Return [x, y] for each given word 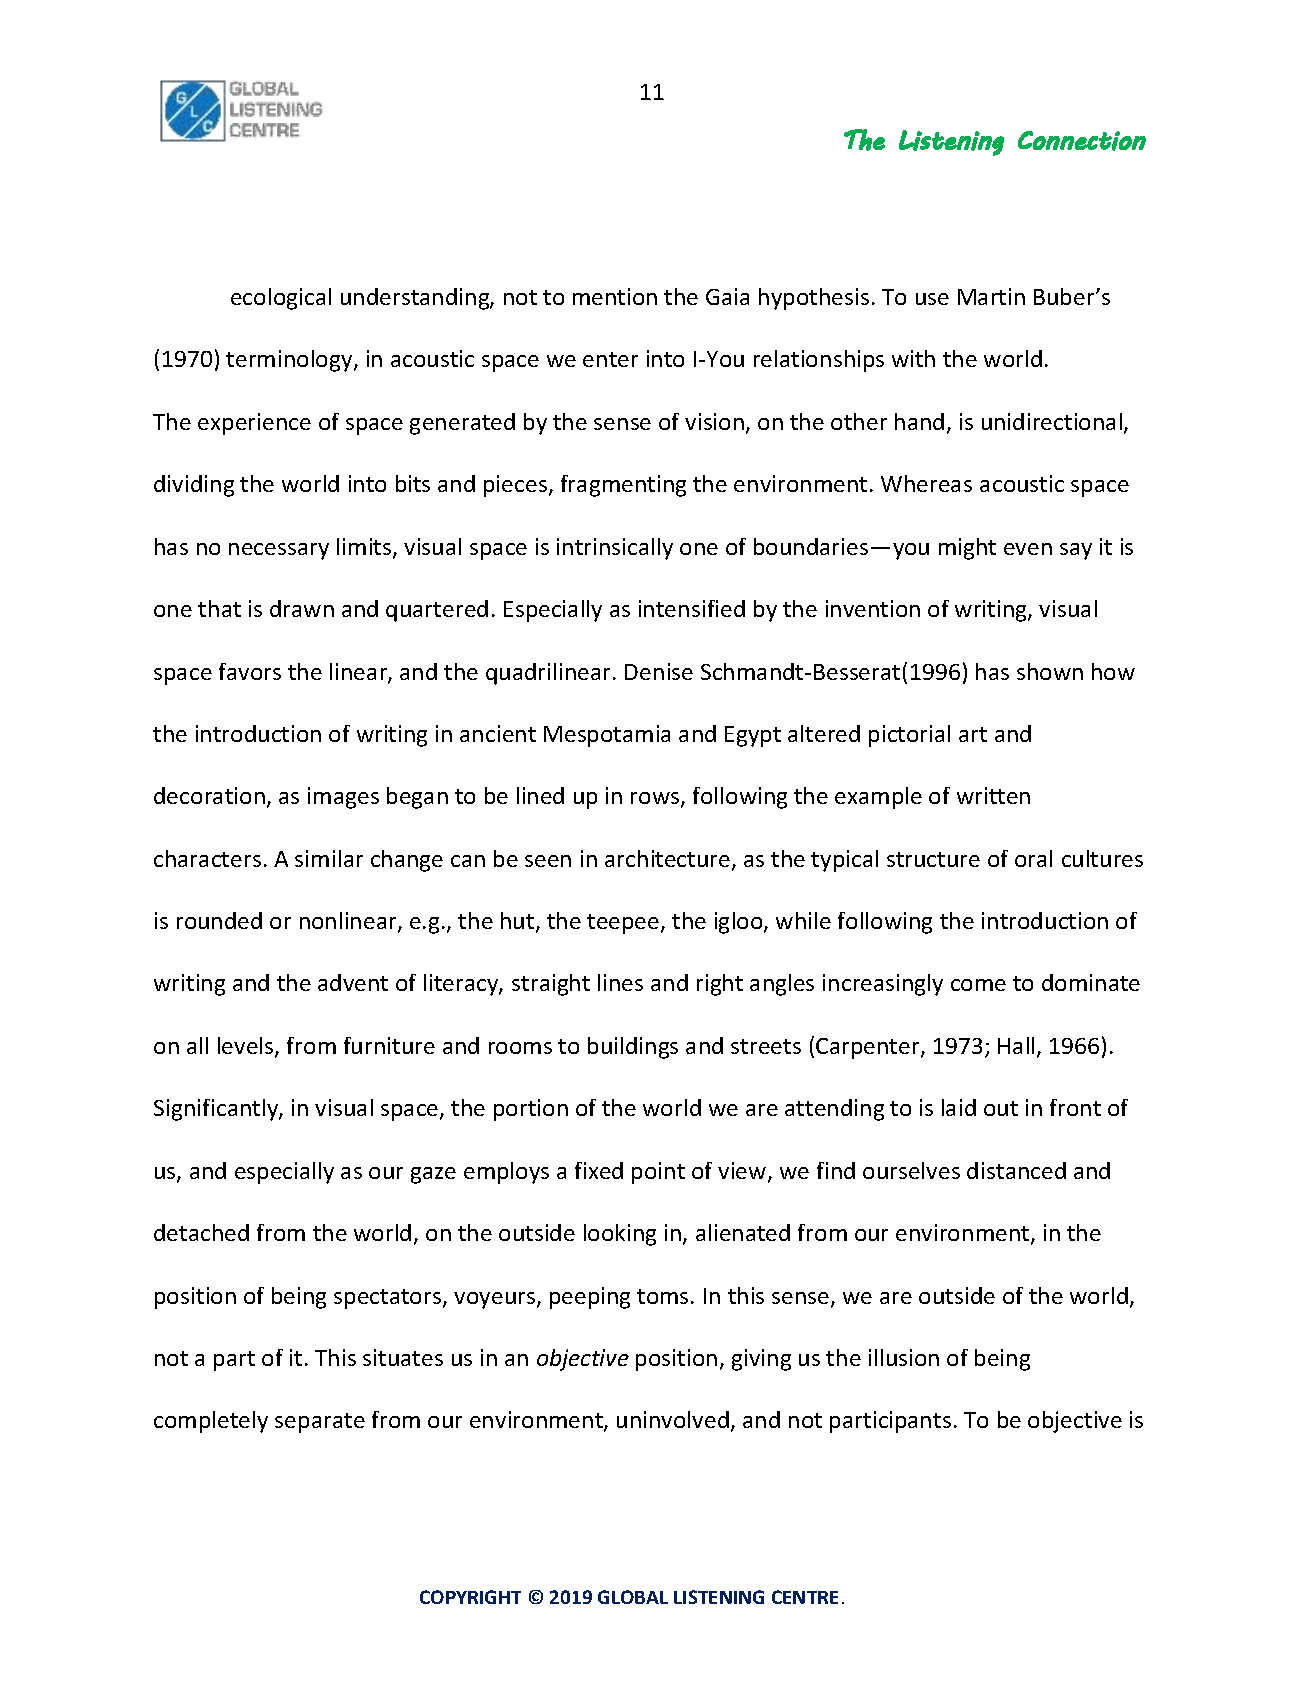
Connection [1082, 141]
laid [959, 1107]
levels [247, 1047]
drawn [302, 608]
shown [1050, 671]
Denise [659, 671]
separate [320, 1423]
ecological [281, 299]
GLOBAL [633, 1597]
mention [615, 296]
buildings [633, 1048]
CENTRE [805, 1597]
